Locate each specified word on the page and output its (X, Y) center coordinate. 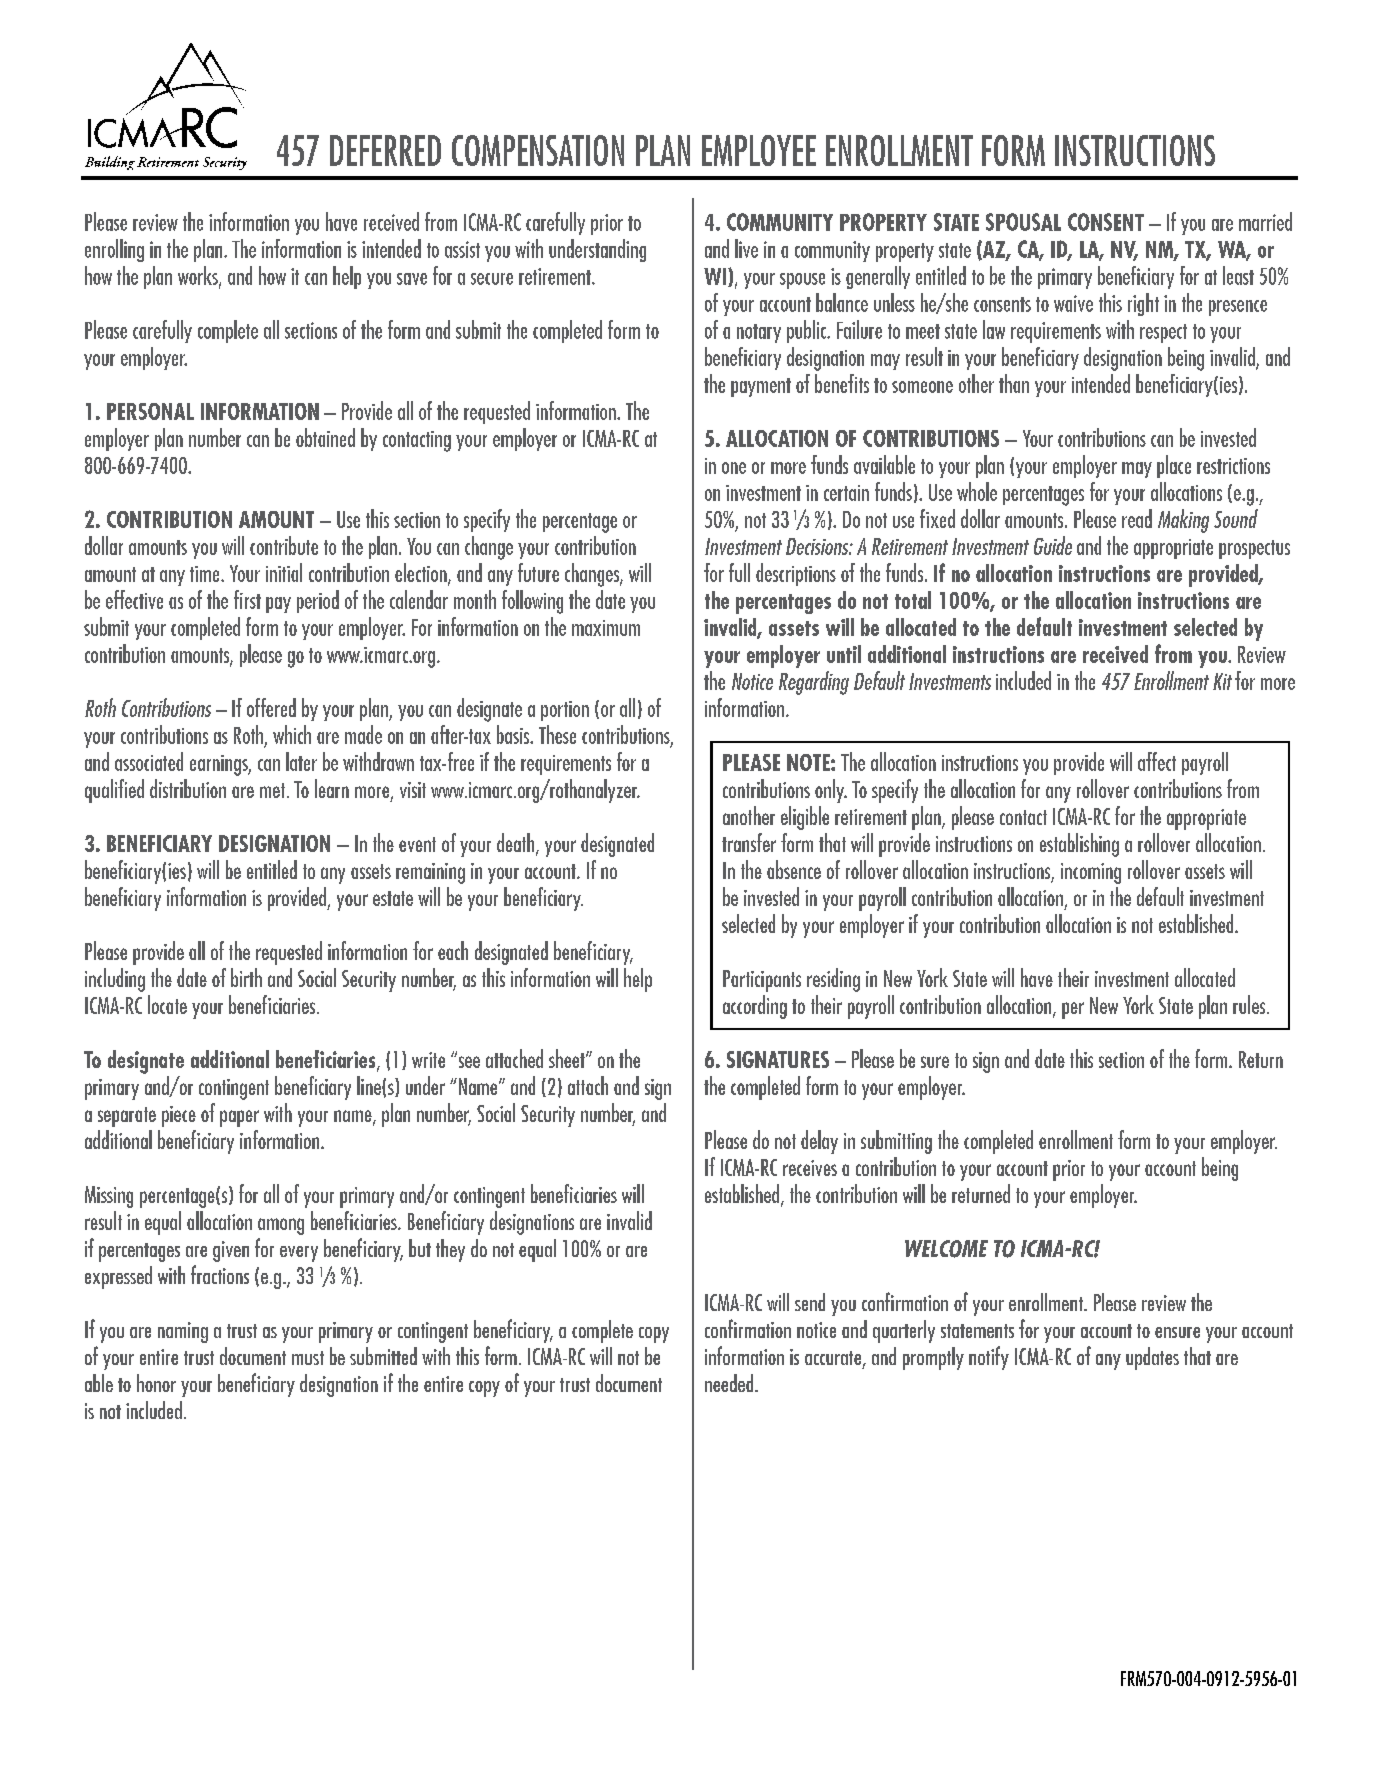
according (755, 1007)
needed (730, 1383)
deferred (385, 150)
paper (239, 1118)
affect (1157, 761)
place (1174, 466)
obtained (325, 437)
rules (1250, 1004)
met (274, 790)
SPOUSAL (1023, 222)
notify (989, 1358)
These (557, 734)
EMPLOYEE (759, 150)
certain (846, 493)
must (308, 1358)
